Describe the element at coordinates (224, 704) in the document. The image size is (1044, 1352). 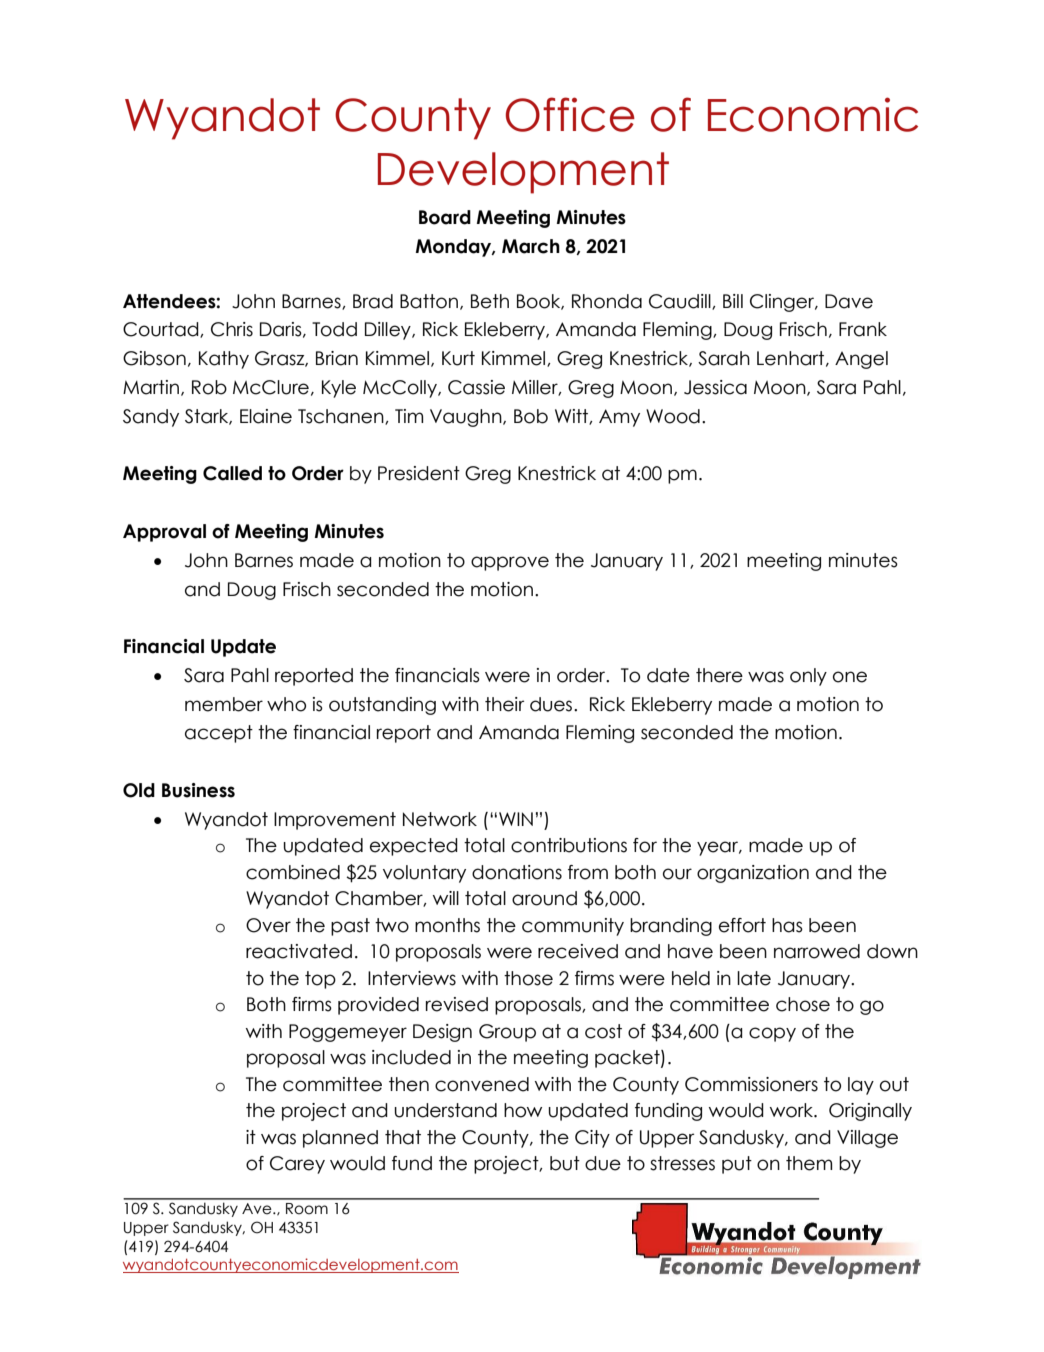
I see `member` at that location.
